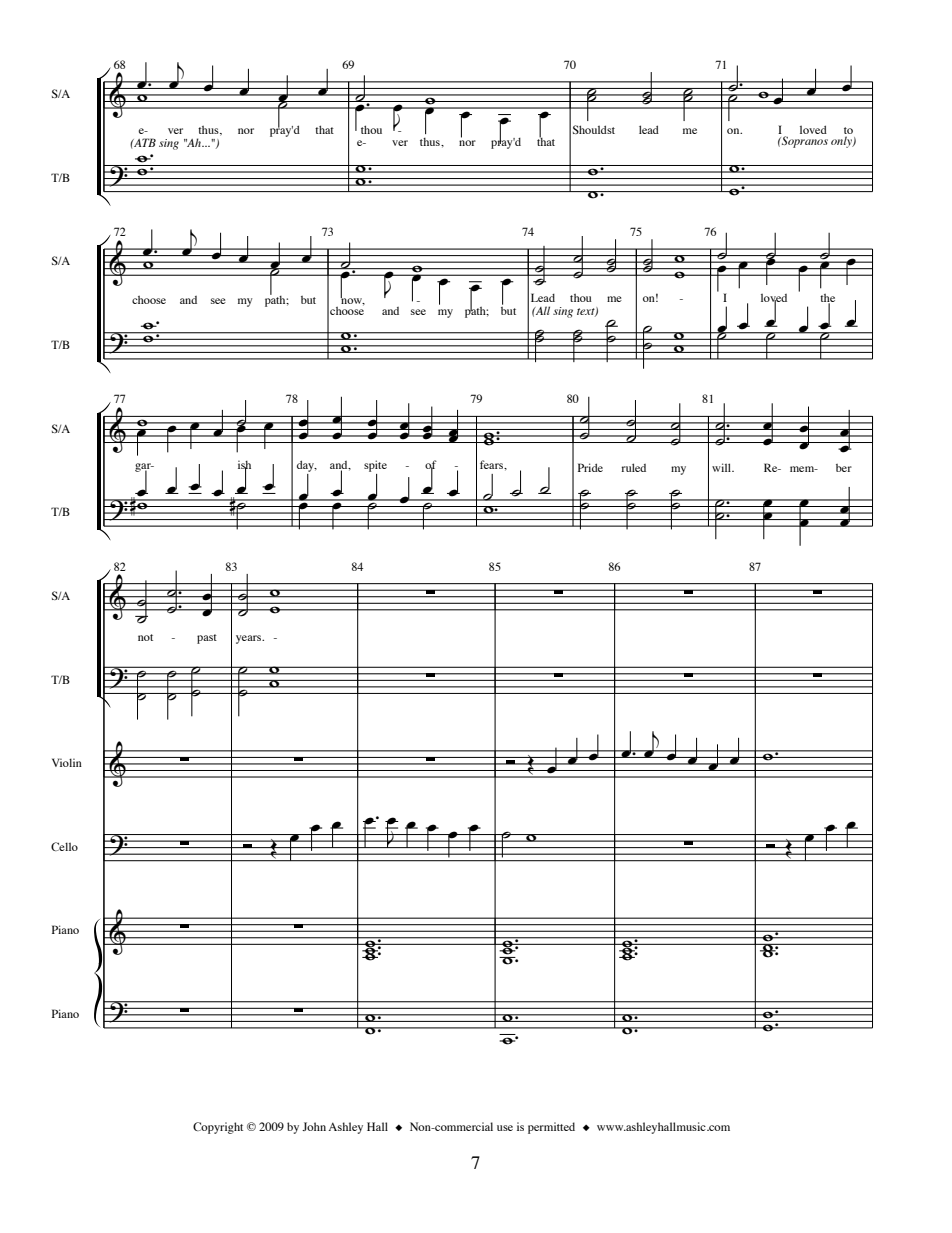 The image size is (952, 1233). What do you see at coordinates (145, 637) in the screenshot?
I see `not` at bounding box center [145, 637].
